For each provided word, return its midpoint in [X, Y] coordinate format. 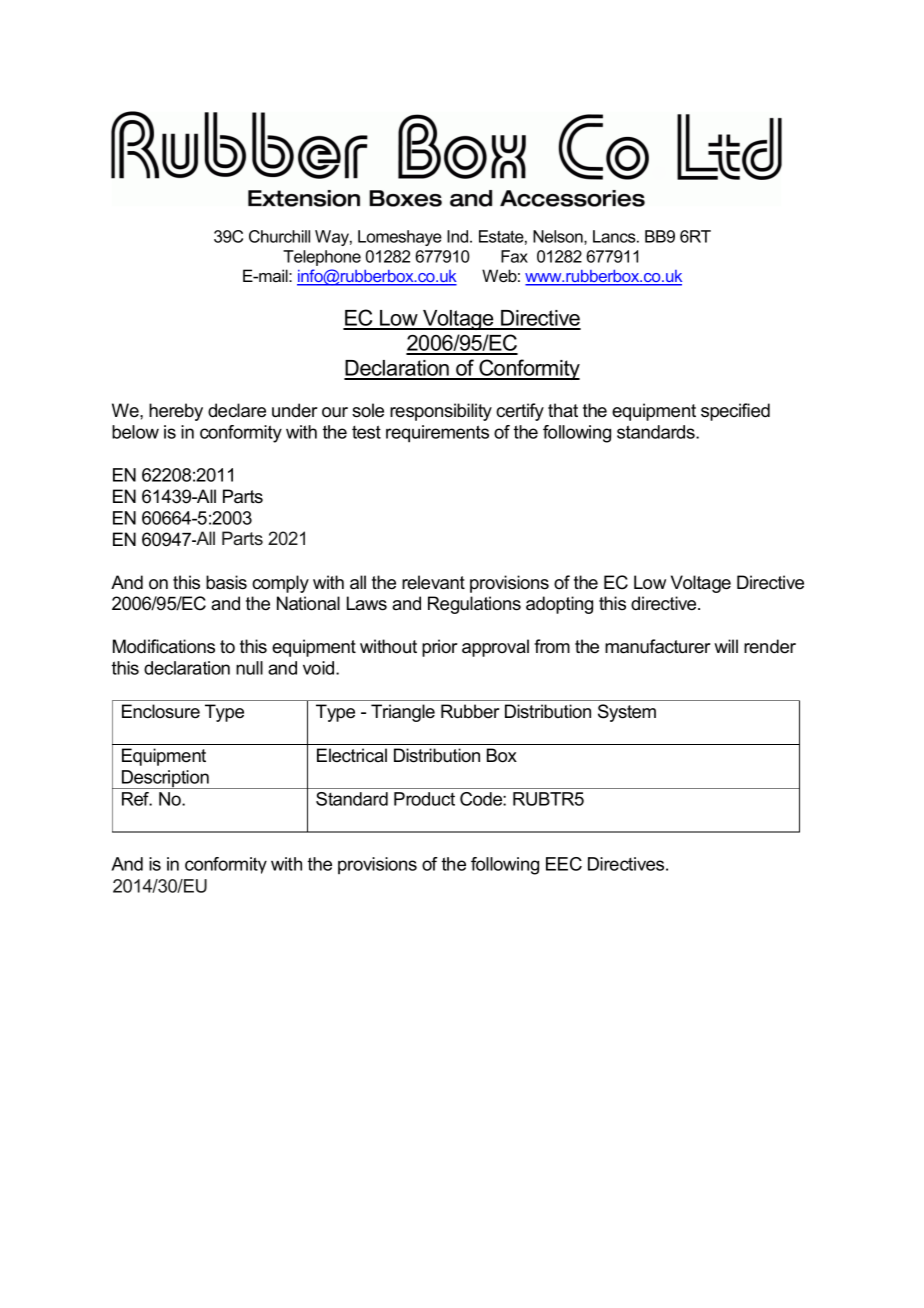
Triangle [403, 713]
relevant [433, 582]
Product [424, 799]
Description [165, 779]
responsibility [441, 412]
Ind [459, 236]
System [627, 713]
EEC [564, 864]
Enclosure [161, 711]
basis [226, 582]
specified [735, 412]
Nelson [559, 237]
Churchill [279, 236]
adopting [559, 605]
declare [237, 410]
